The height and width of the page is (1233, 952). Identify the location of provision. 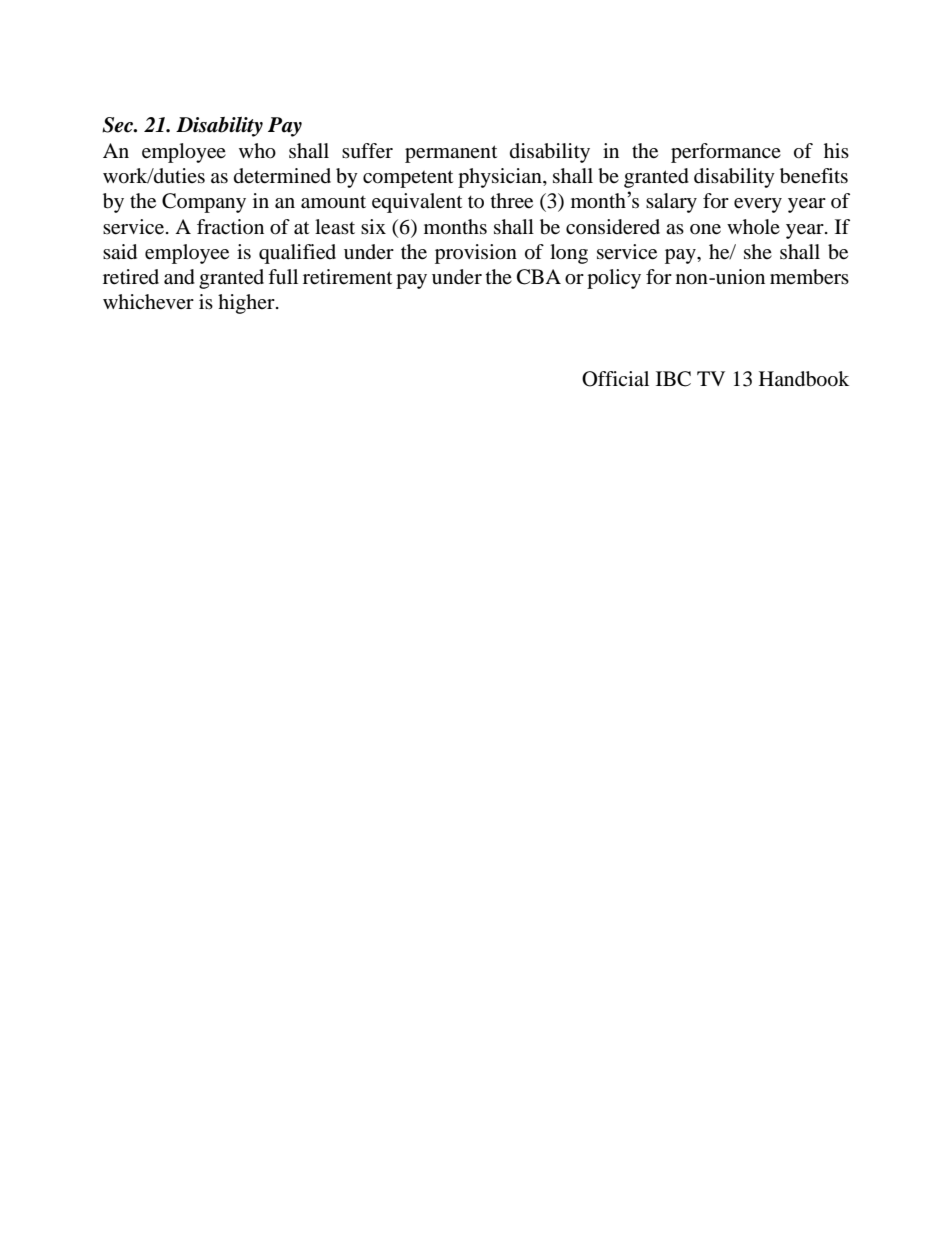
(476, 254).
